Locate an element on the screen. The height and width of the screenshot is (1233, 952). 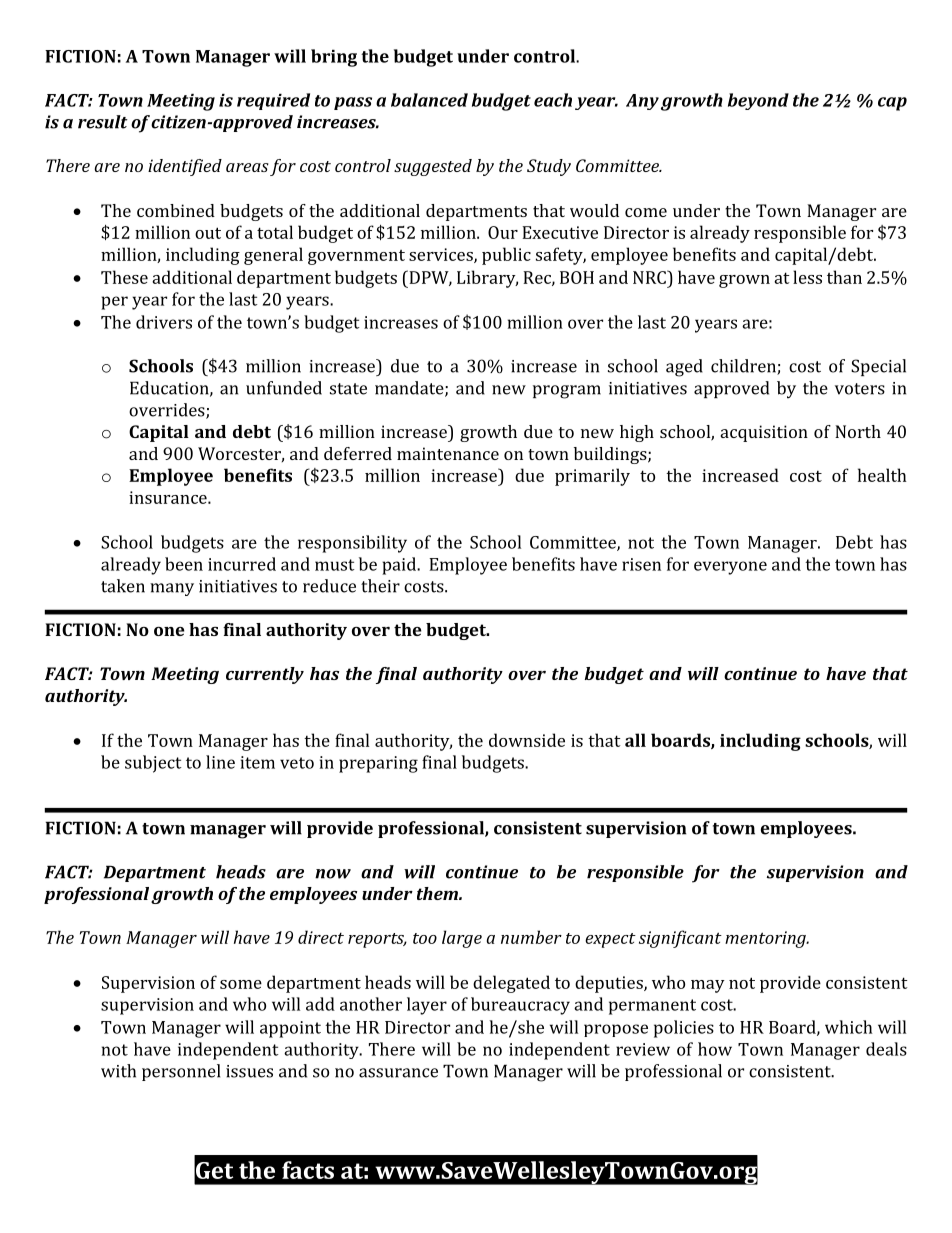
each is located at coordinates (553, 100).
